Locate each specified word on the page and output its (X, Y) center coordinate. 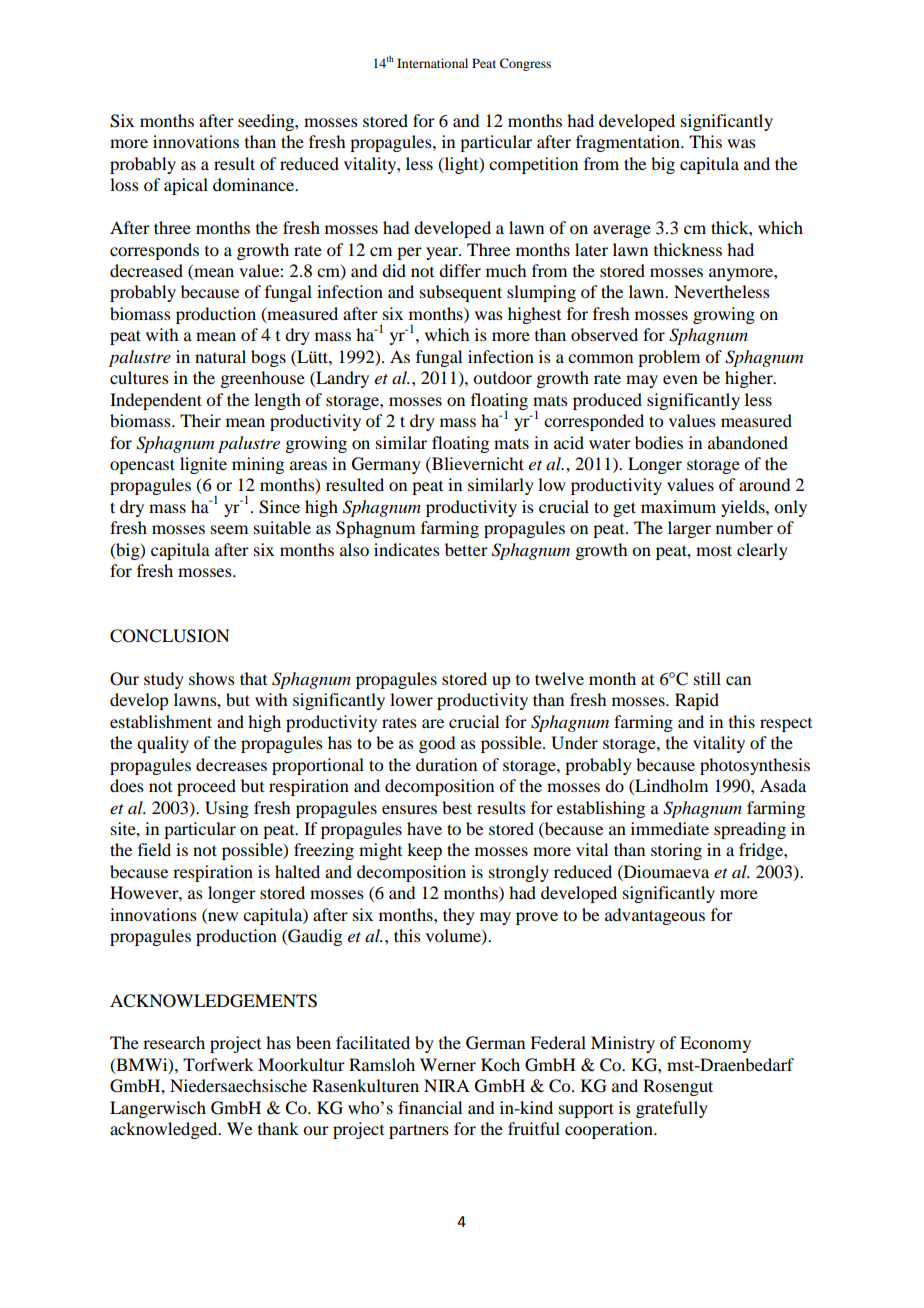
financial (430, 1107)
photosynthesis (755, 766)
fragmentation (629, 143)
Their (200, 420)
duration (446, 764)
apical (186, 186)
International (432, 63)
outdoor (502, 377)
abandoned (748, 442)
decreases (231, 764)
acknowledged (165, 1130)
